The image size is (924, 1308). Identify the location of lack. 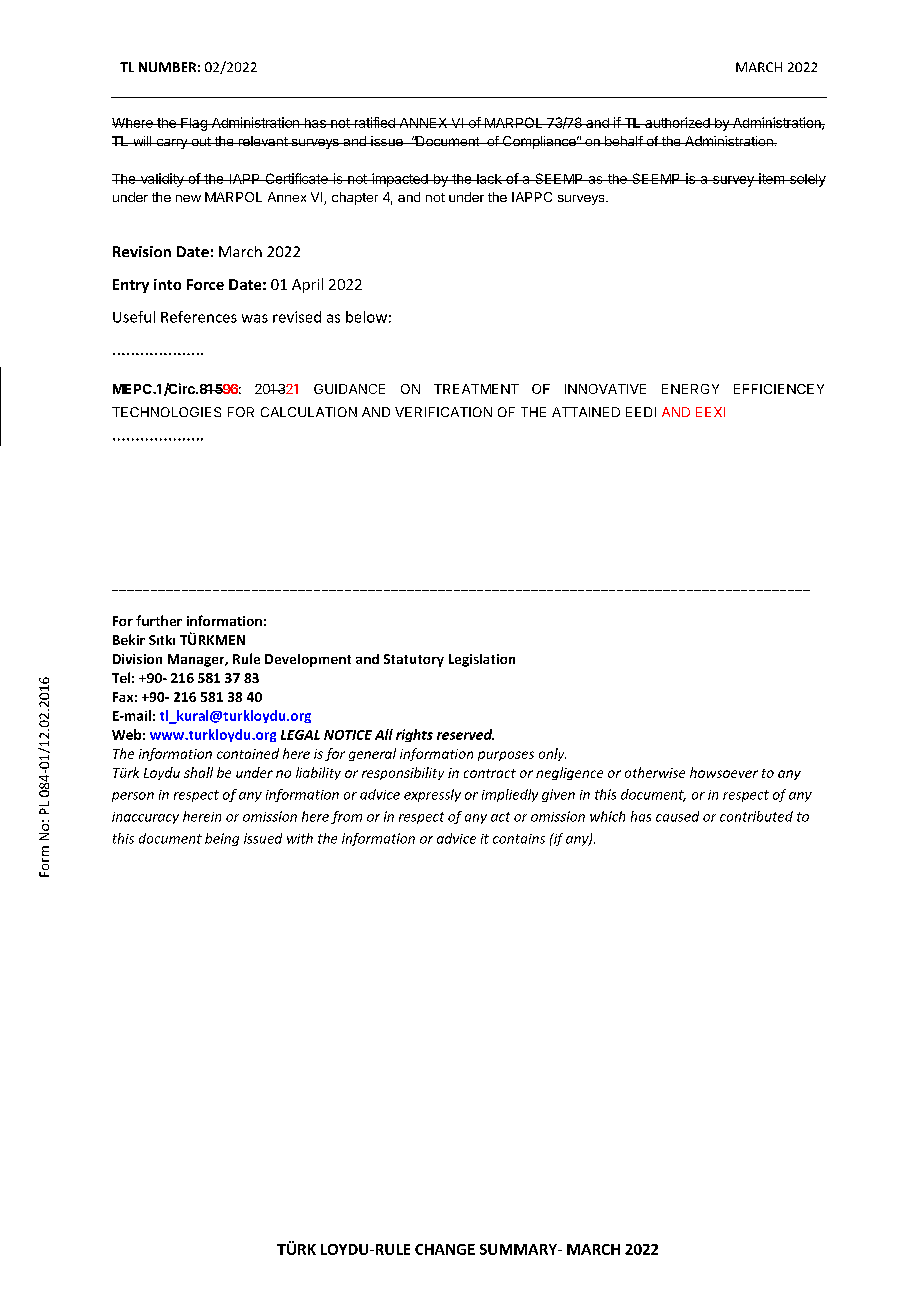
(489, 179).
